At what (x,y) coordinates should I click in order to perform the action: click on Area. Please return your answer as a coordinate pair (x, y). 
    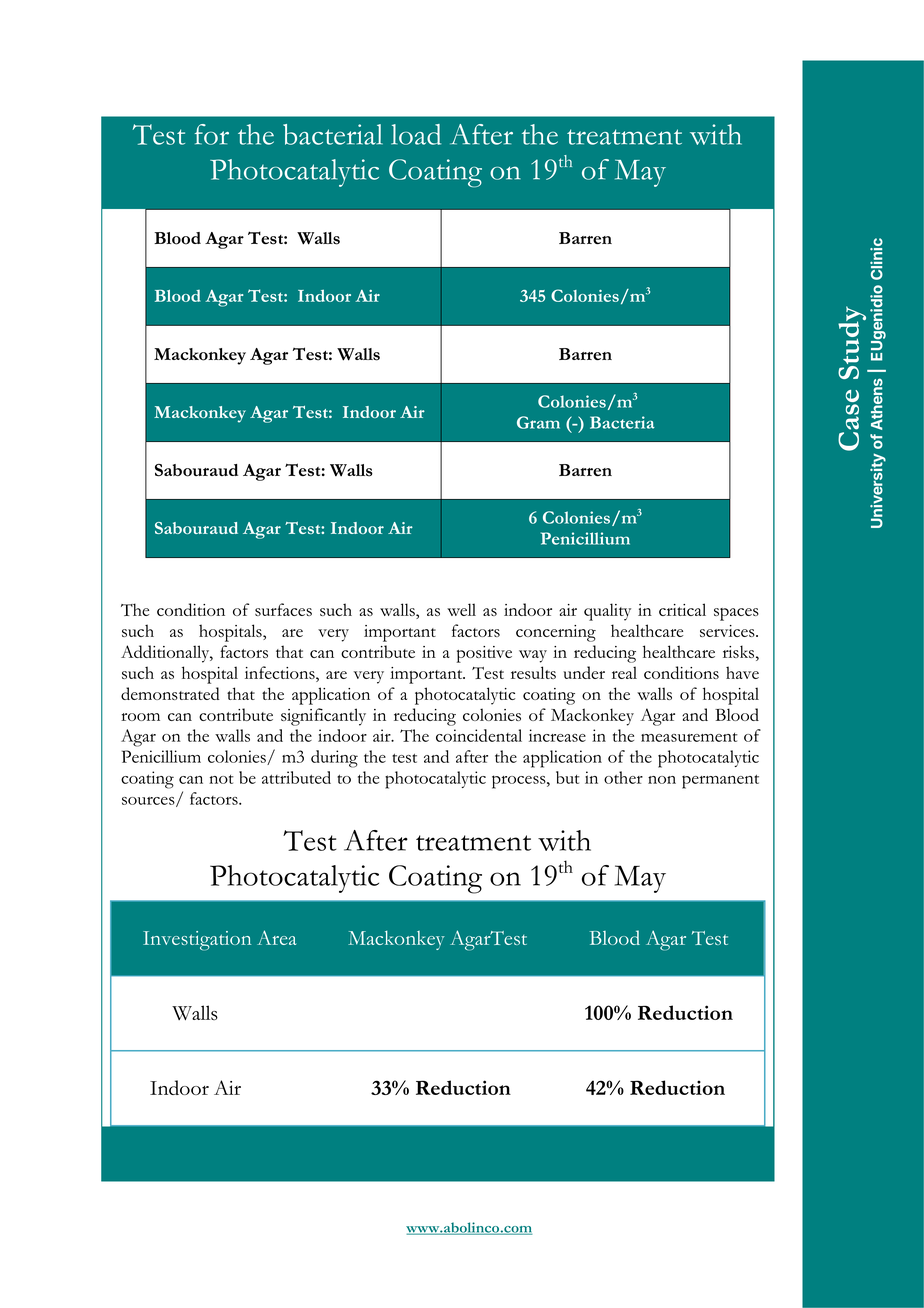
    Looking at the image, I should click on (276, 937).
